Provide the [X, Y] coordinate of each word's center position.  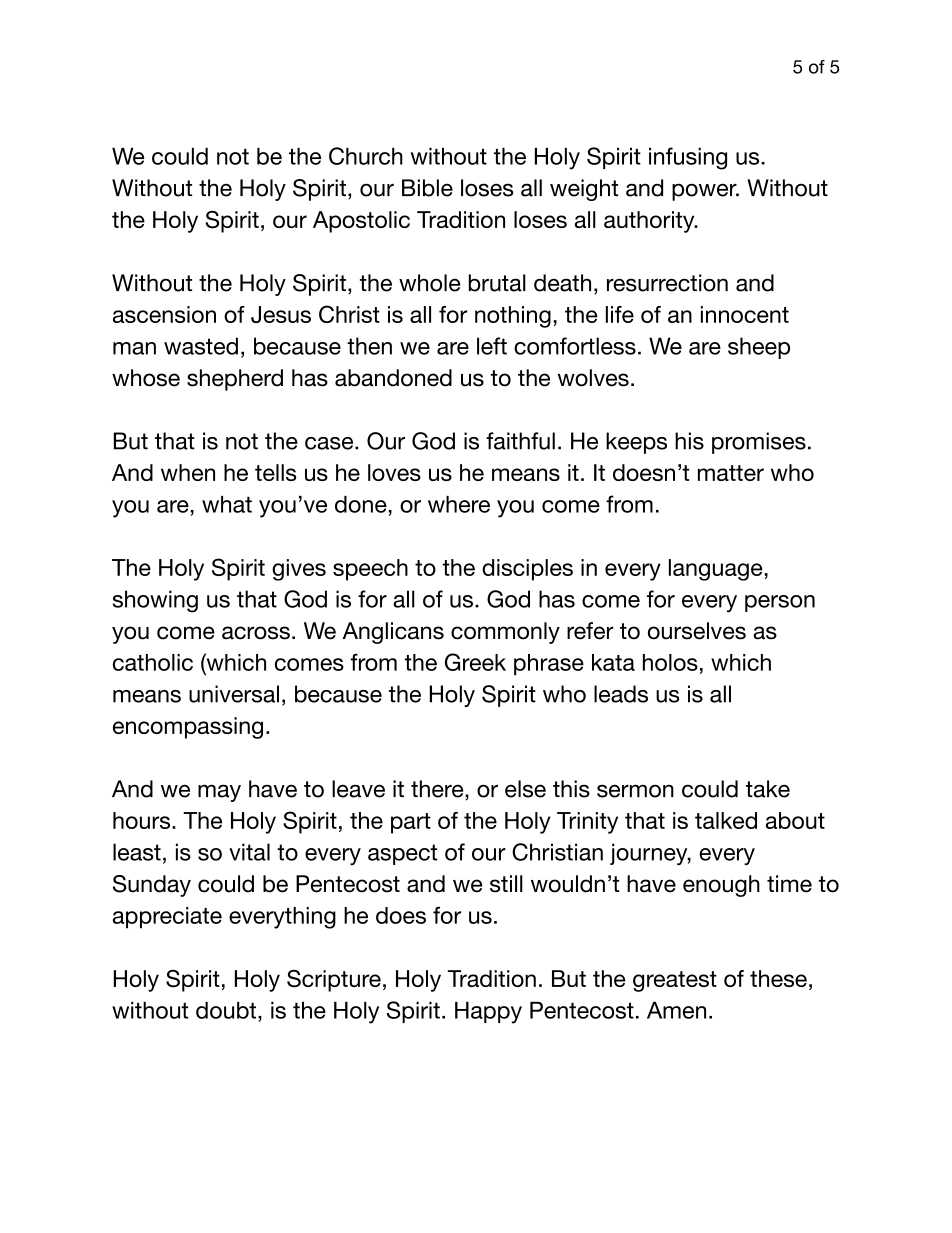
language [716, 570]
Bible [427, 188]
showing [155, 601]
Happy [488, 1013]
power [705, 192]
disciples [527, 570]
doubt [227, 1010]
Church [366, 156]
